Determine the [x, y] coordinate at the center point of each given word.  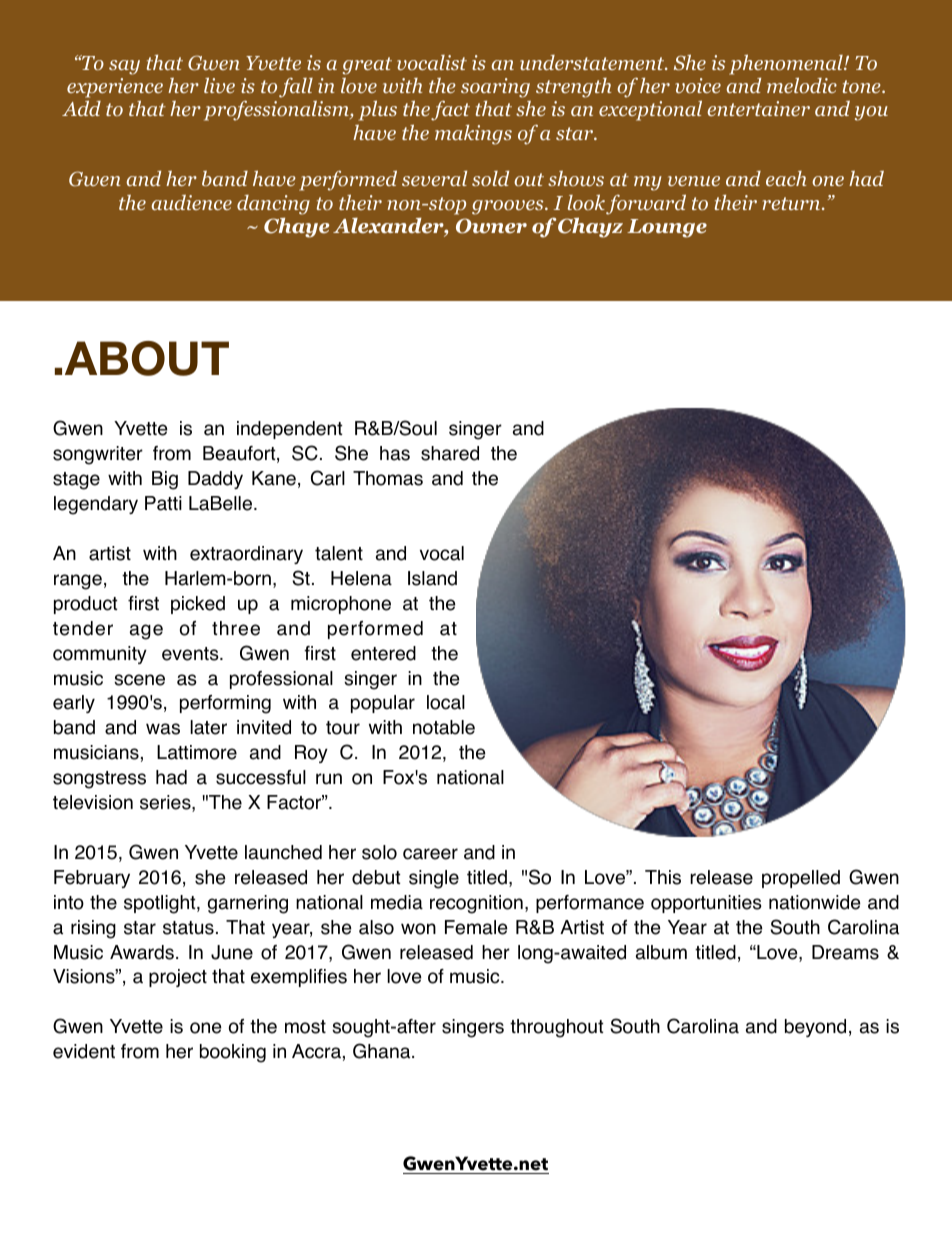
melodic [802, 85]
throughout [556, 1028]
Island [432, 578]
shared [450, 453]
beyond [815, 1028]
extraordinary [246, 555]
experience [115, 88]
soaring [495, 88]
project [178, 978]
